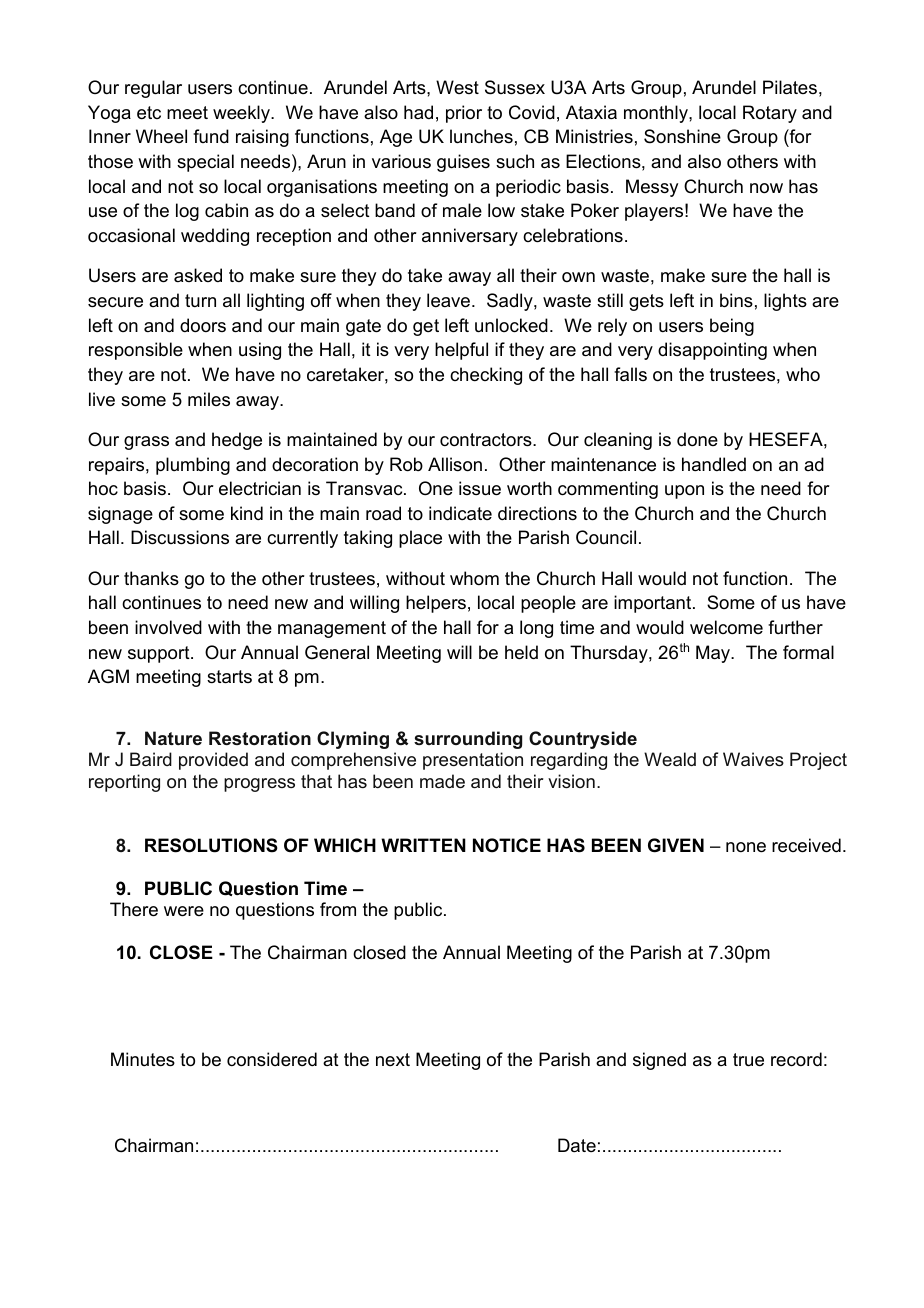  I want to click on RESOLUTIONS, so click(211, 845).
